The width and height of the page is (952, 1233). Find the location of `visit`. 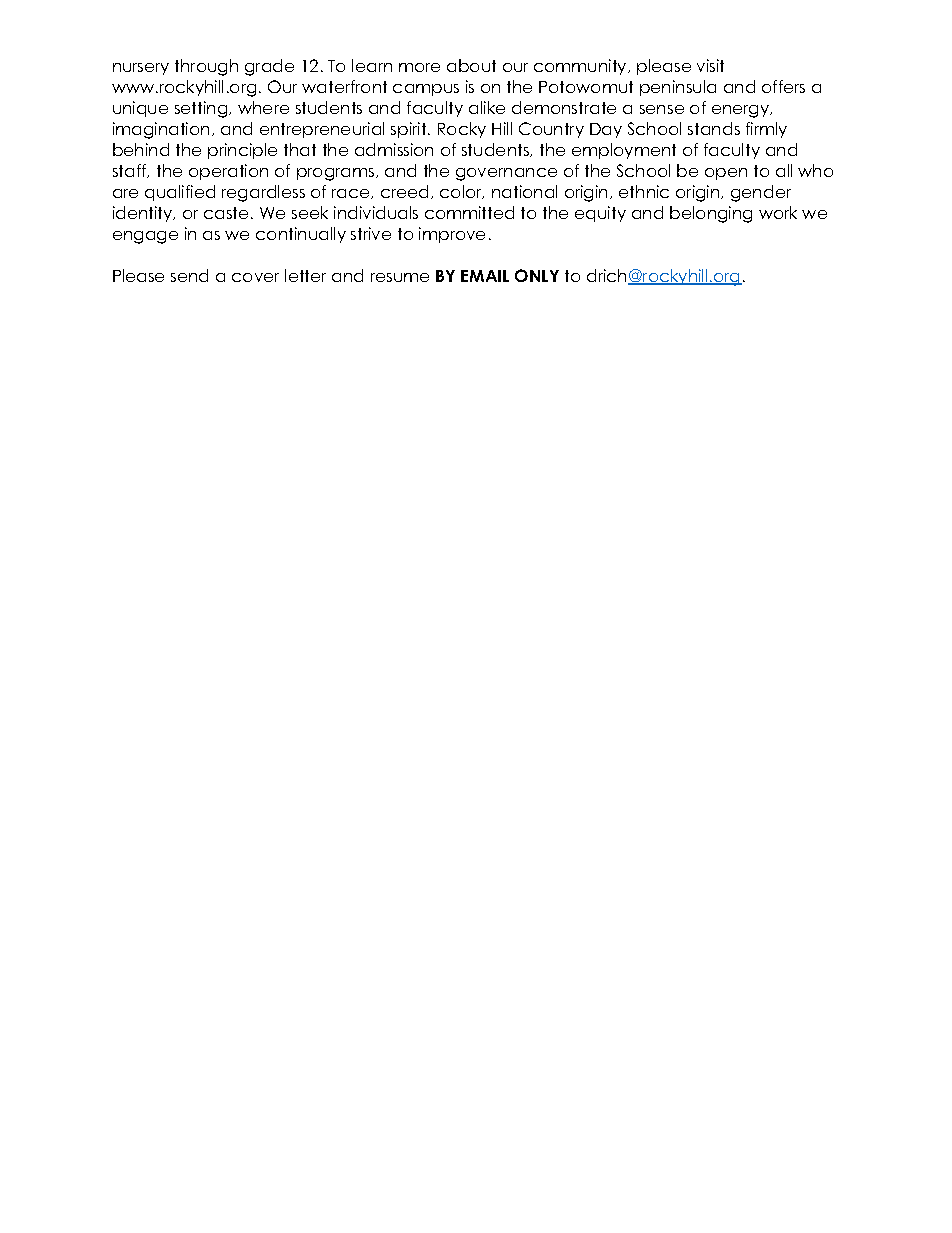

visit is located at coordinates (710, 65).
